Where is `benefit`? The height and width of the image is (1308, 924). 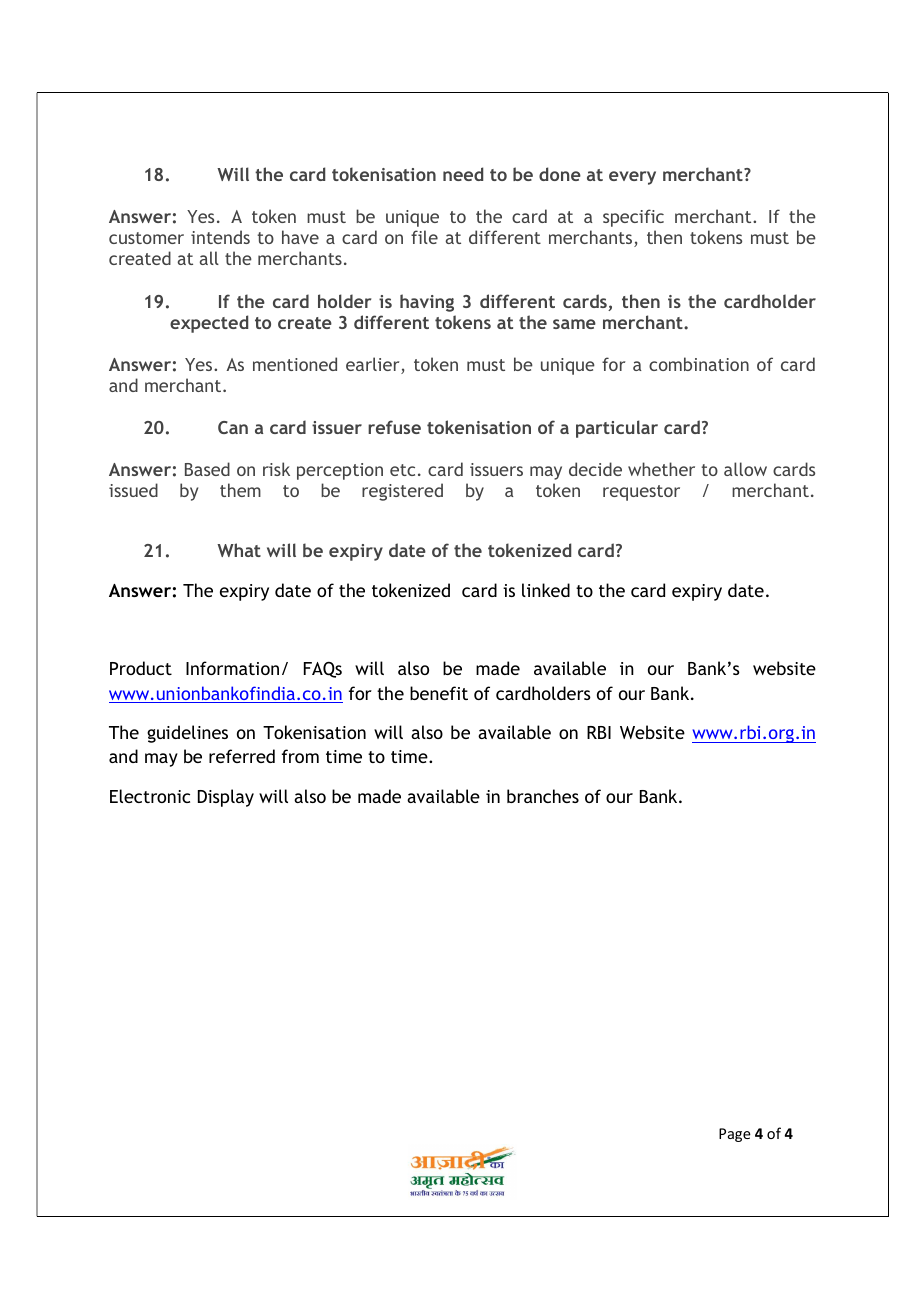 benefit is located at coordinates (439, 693).
